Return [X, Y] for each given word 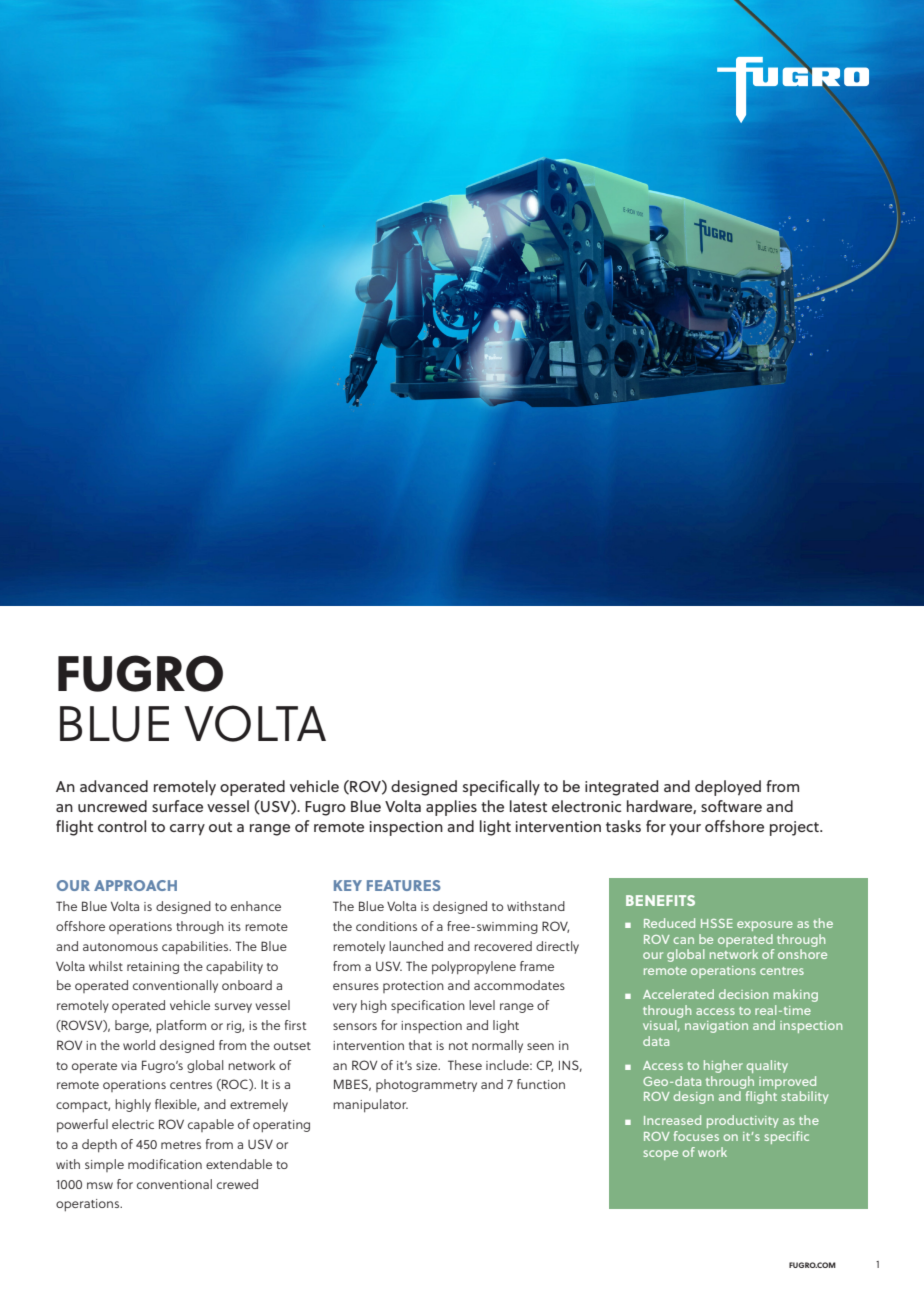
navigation [716, 1027]
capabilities [196, 948]
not [458, 1046]
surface [177, 806]
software [731, 806]
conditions [386, 926]
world [139, 1045]
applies [451, 808]
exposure [765, 926]
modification [165, 1164]
